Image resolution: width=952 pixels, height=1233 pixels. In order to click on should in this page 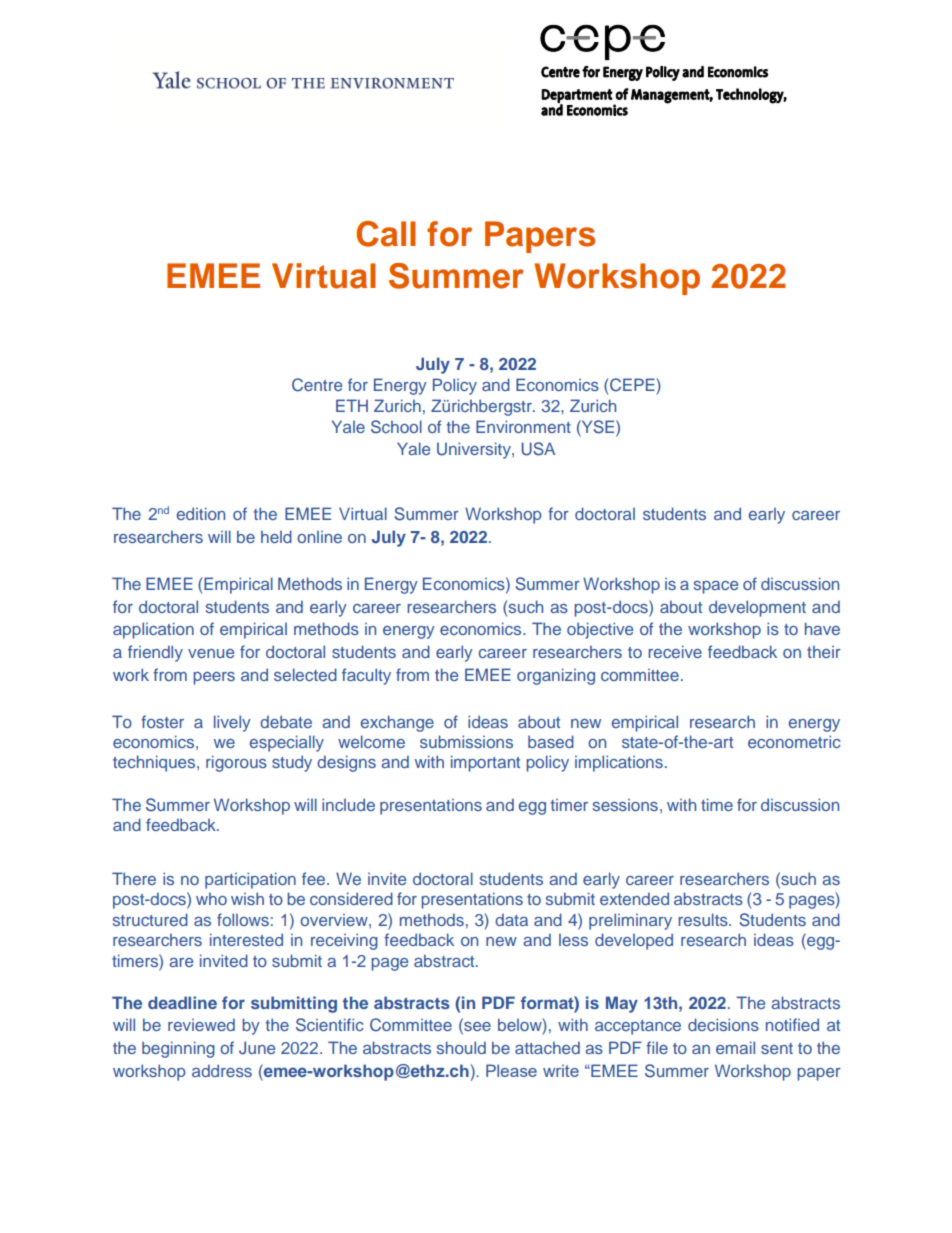, I will do `click(461, 1047)`.
